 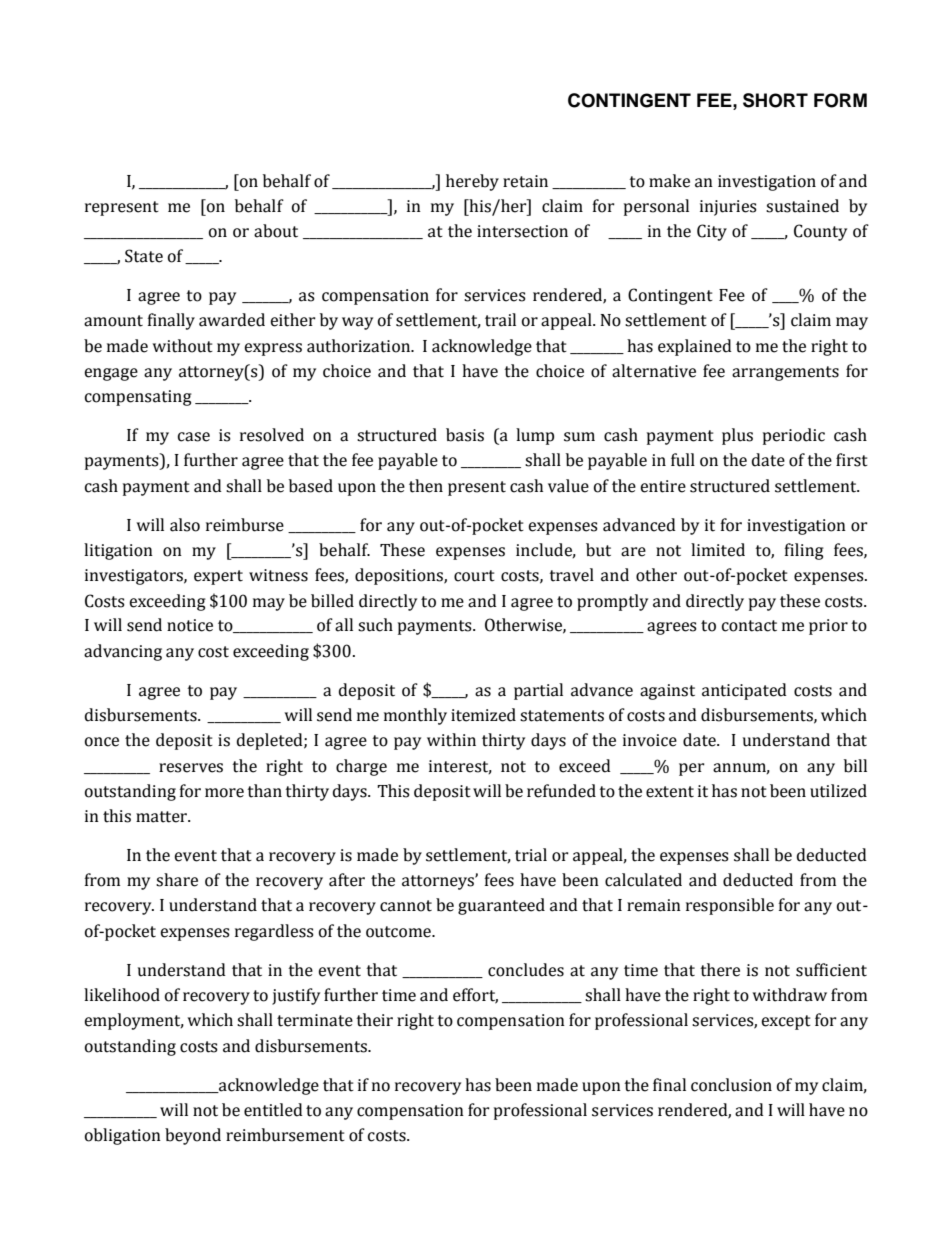 I want to click on conclusion, so click(x=731, y=1085).
